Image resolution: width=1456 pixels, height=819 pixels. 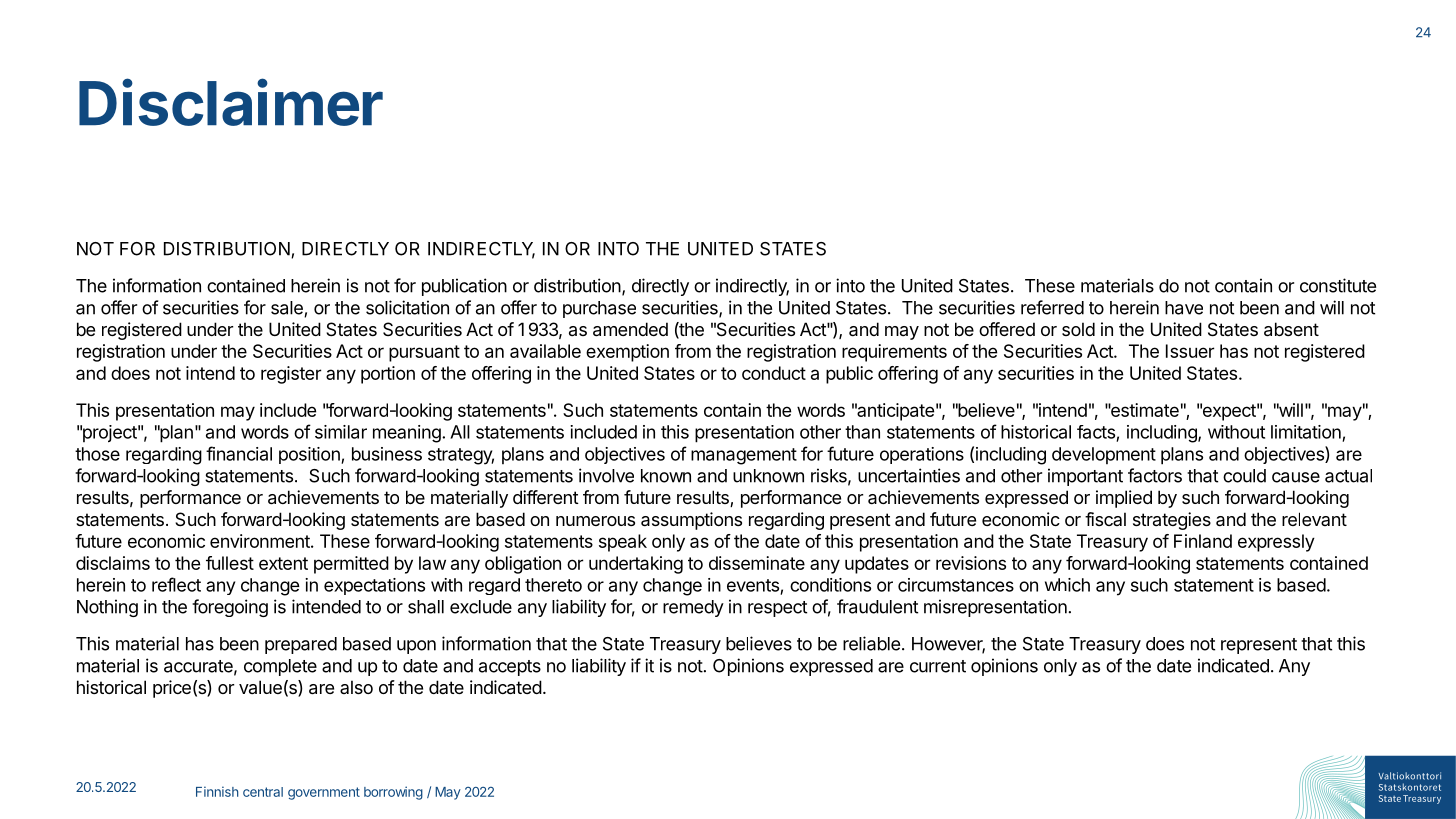 What do you see at coordinates (630, 329) in the screenshot?
I see `amended` at bounding box center [630, 329].
